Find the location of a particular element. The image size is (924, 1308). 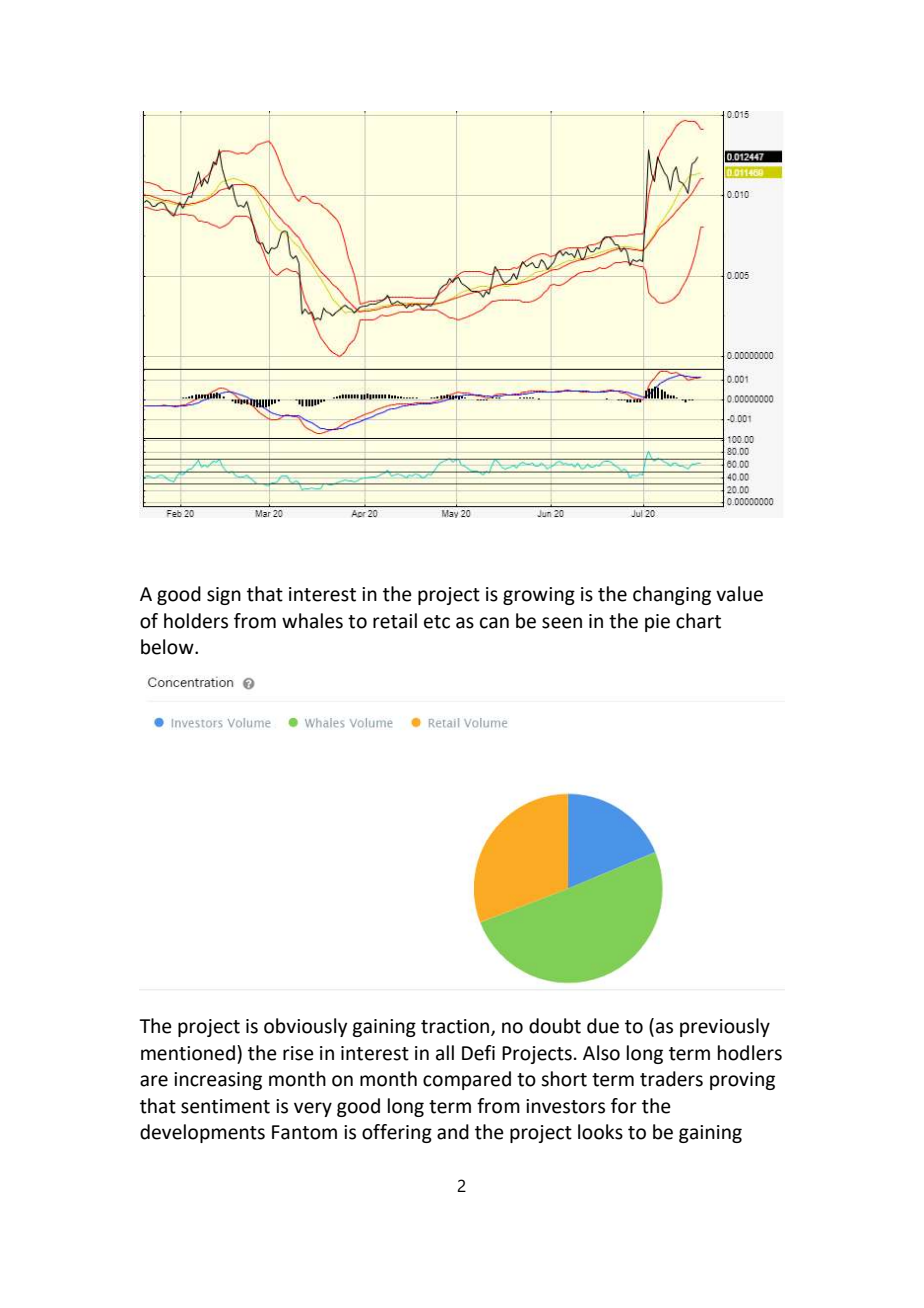

below is located at coordinates (168, 647).
